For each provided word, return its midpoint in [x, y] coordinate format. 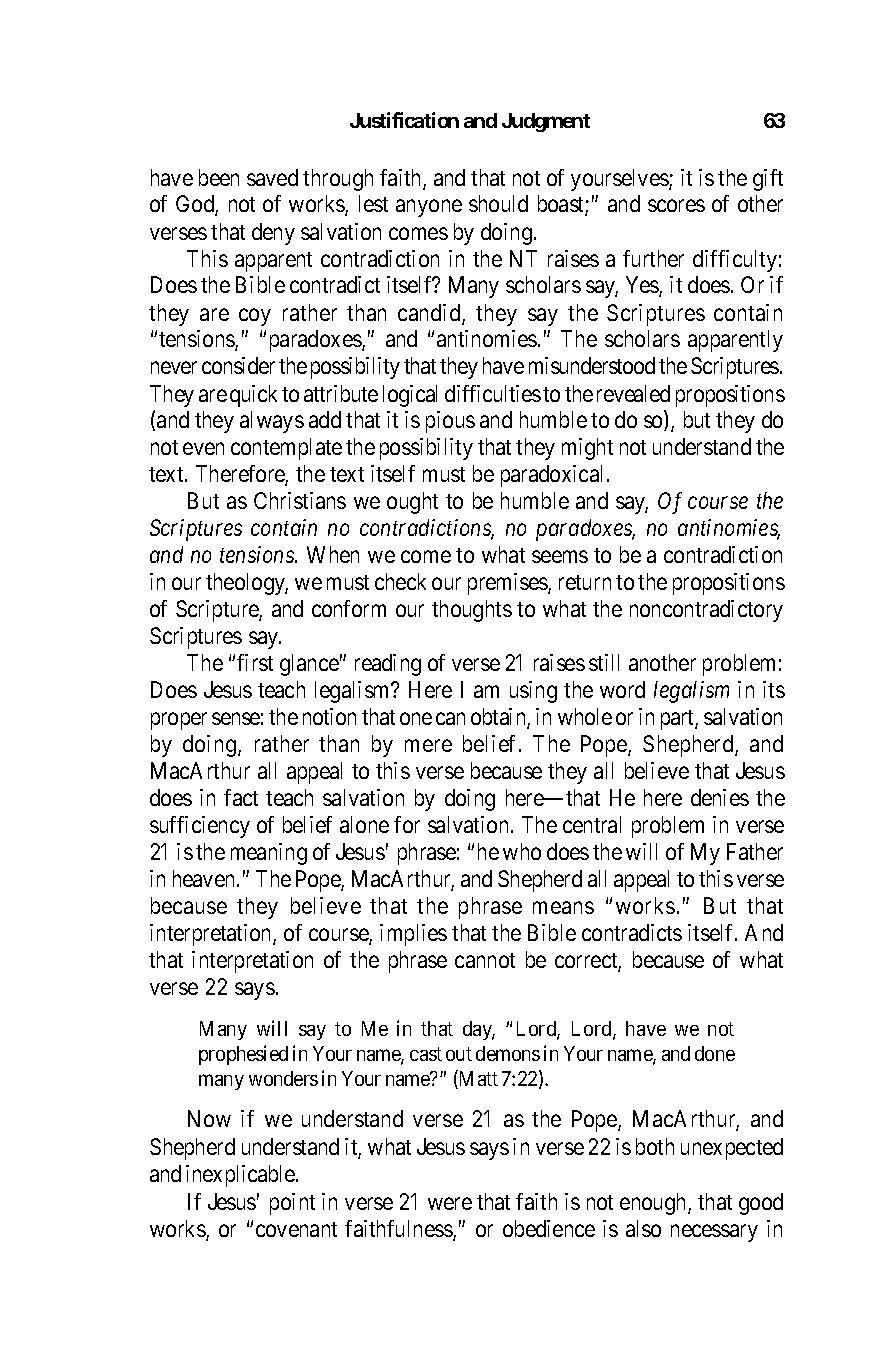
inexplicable [241, 1176]
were [450, 1203]
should [498, 203]
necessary [714, 1233]
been [219, 177]
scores [676, 206]
